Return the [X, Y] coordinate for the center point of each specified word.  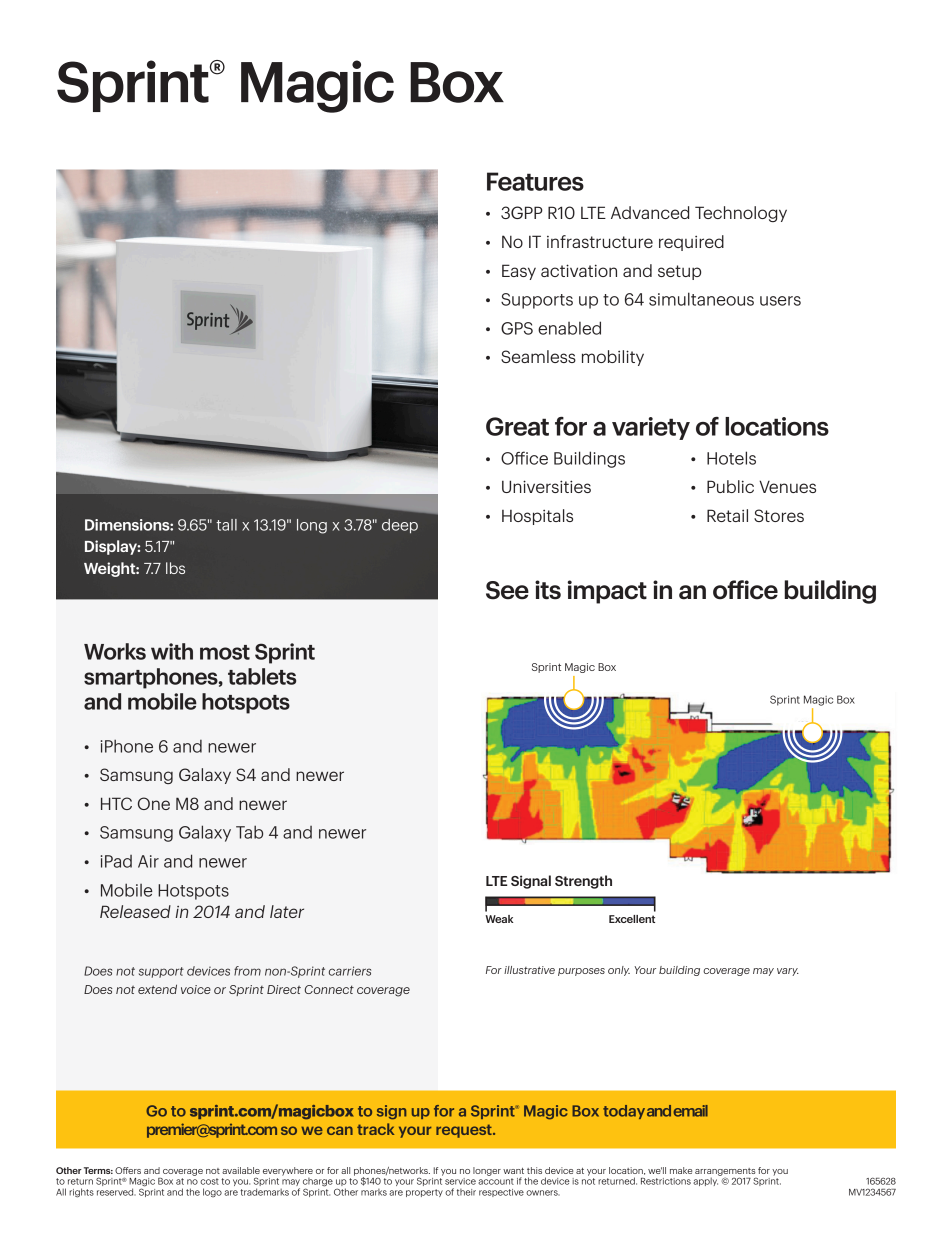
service [460, 1181]
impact [607, 592]
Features [535, 181]
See [507, 590]
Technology [741, 214]
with [172, 651]
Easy [519, 272]
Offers [128, 1170]
